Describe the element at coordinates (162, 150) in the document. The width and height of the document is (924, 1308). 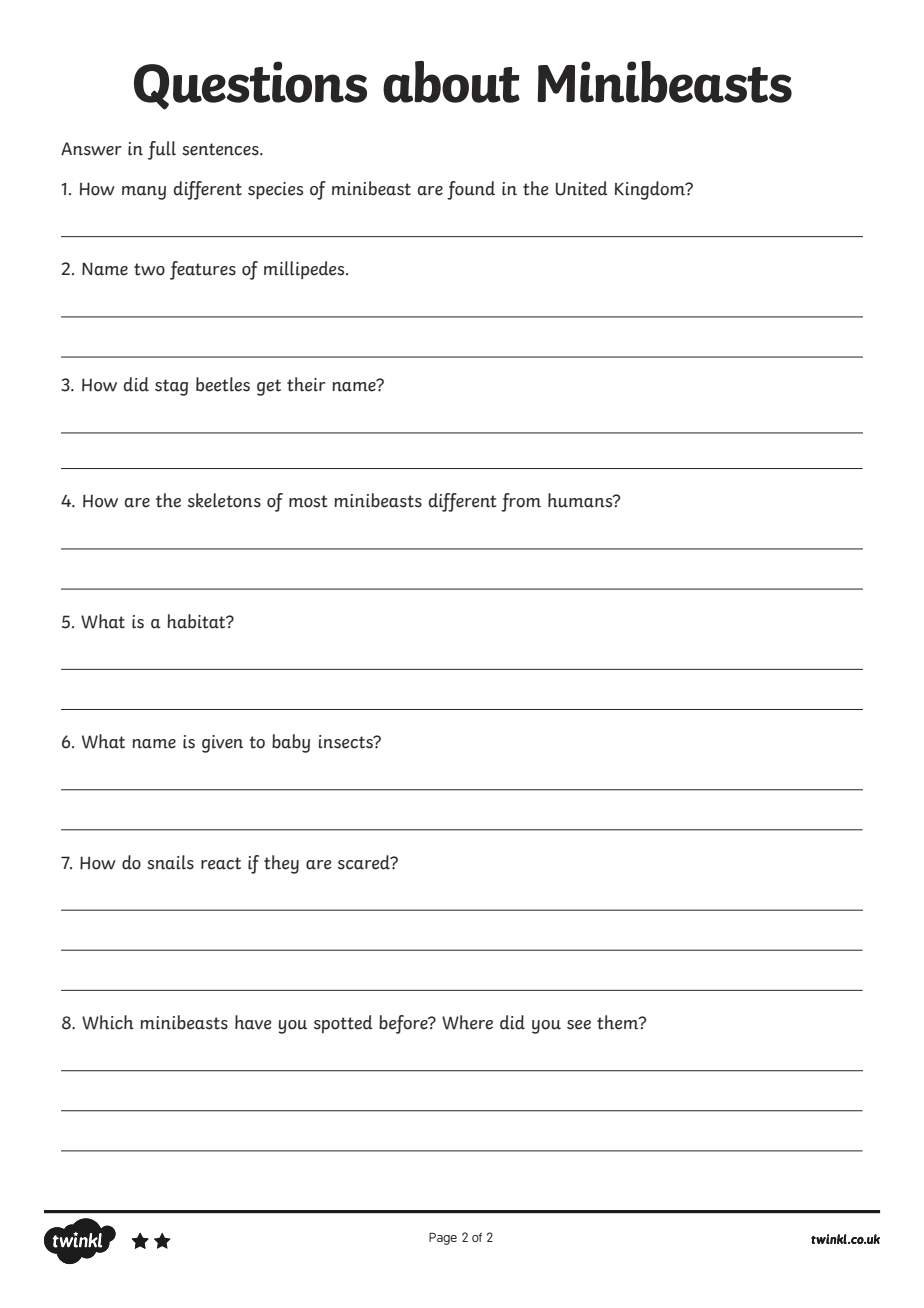
I see `full` at that location.
